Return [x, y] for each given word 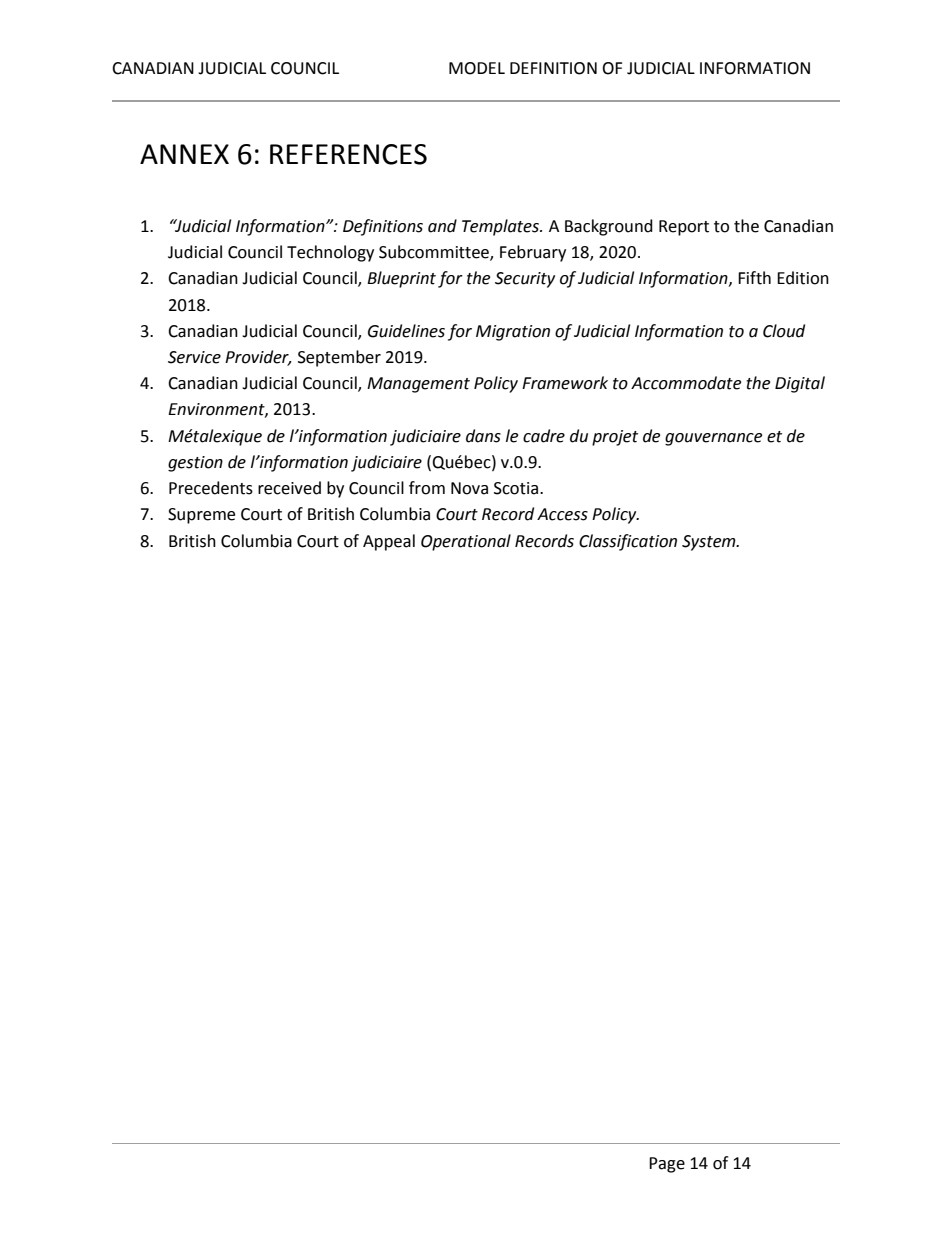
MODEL [477, 68]
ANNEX [184, 154]
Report [684, 228]
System [710, 543]
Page [667, 1165]
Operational [466, 542]
